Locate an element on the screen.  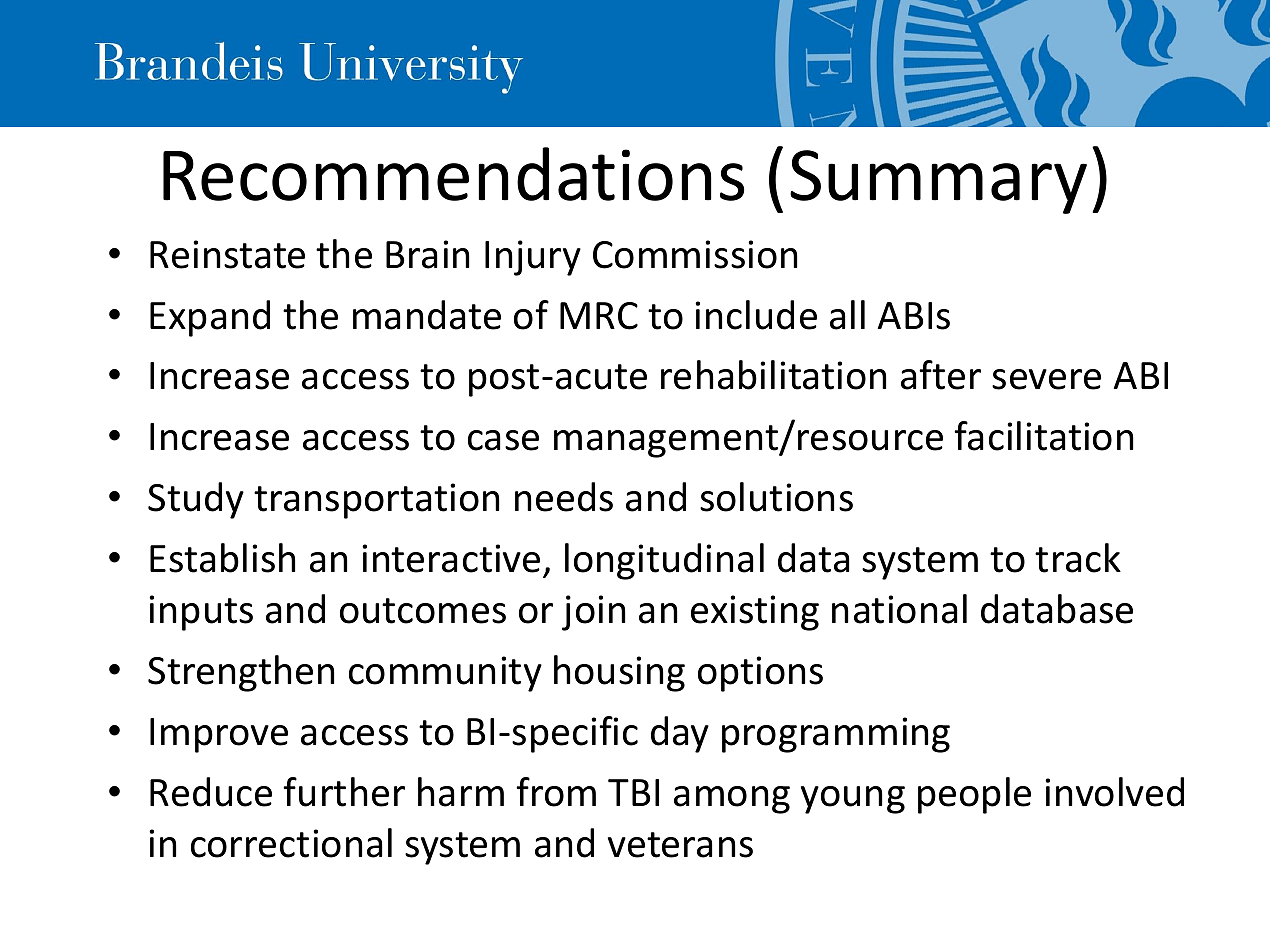
Expand is located at coordinates (210, 318).
